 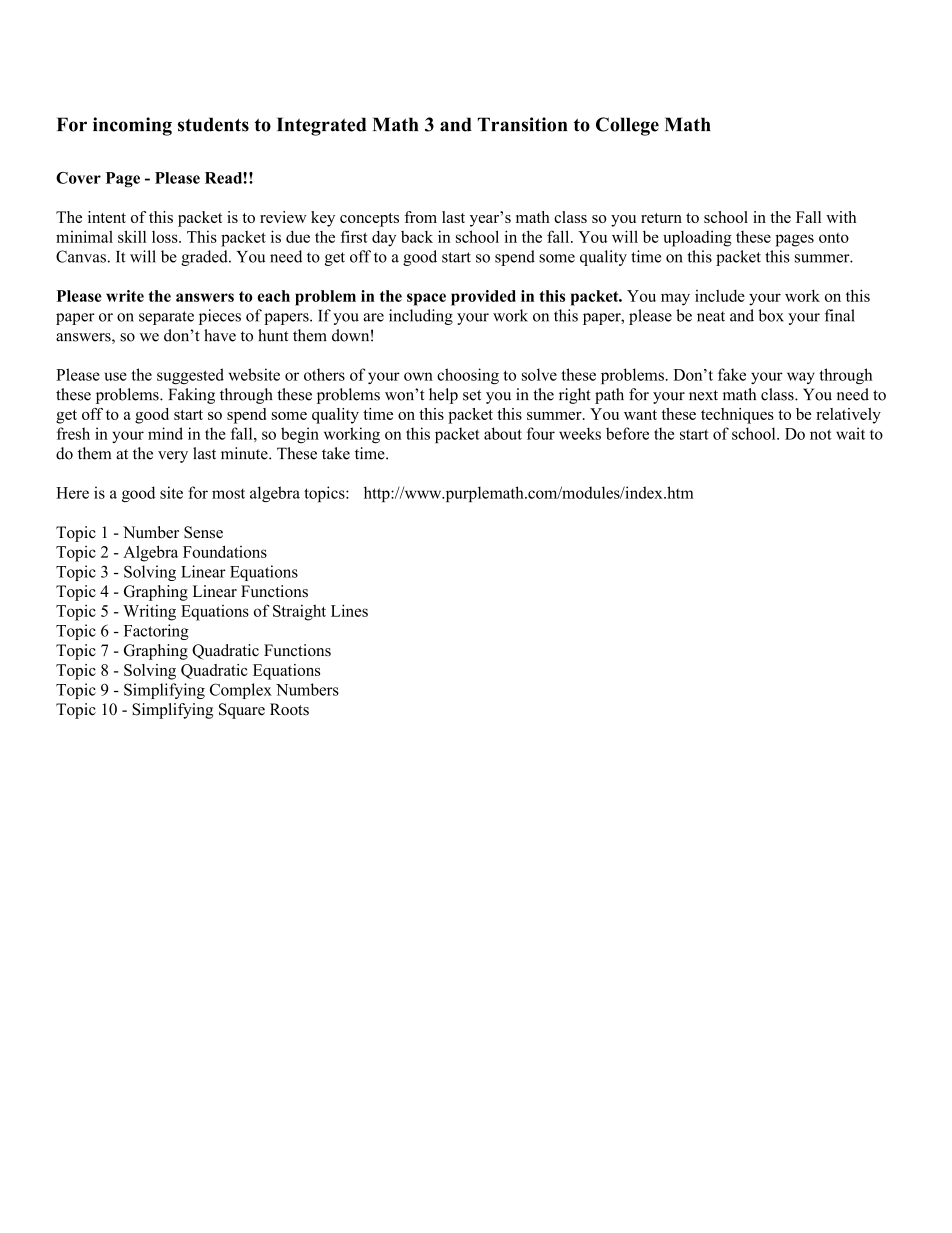 What do you see at coordinates (737, 416) in the document?
I see `techniques` at bounding box center [737, 416].
